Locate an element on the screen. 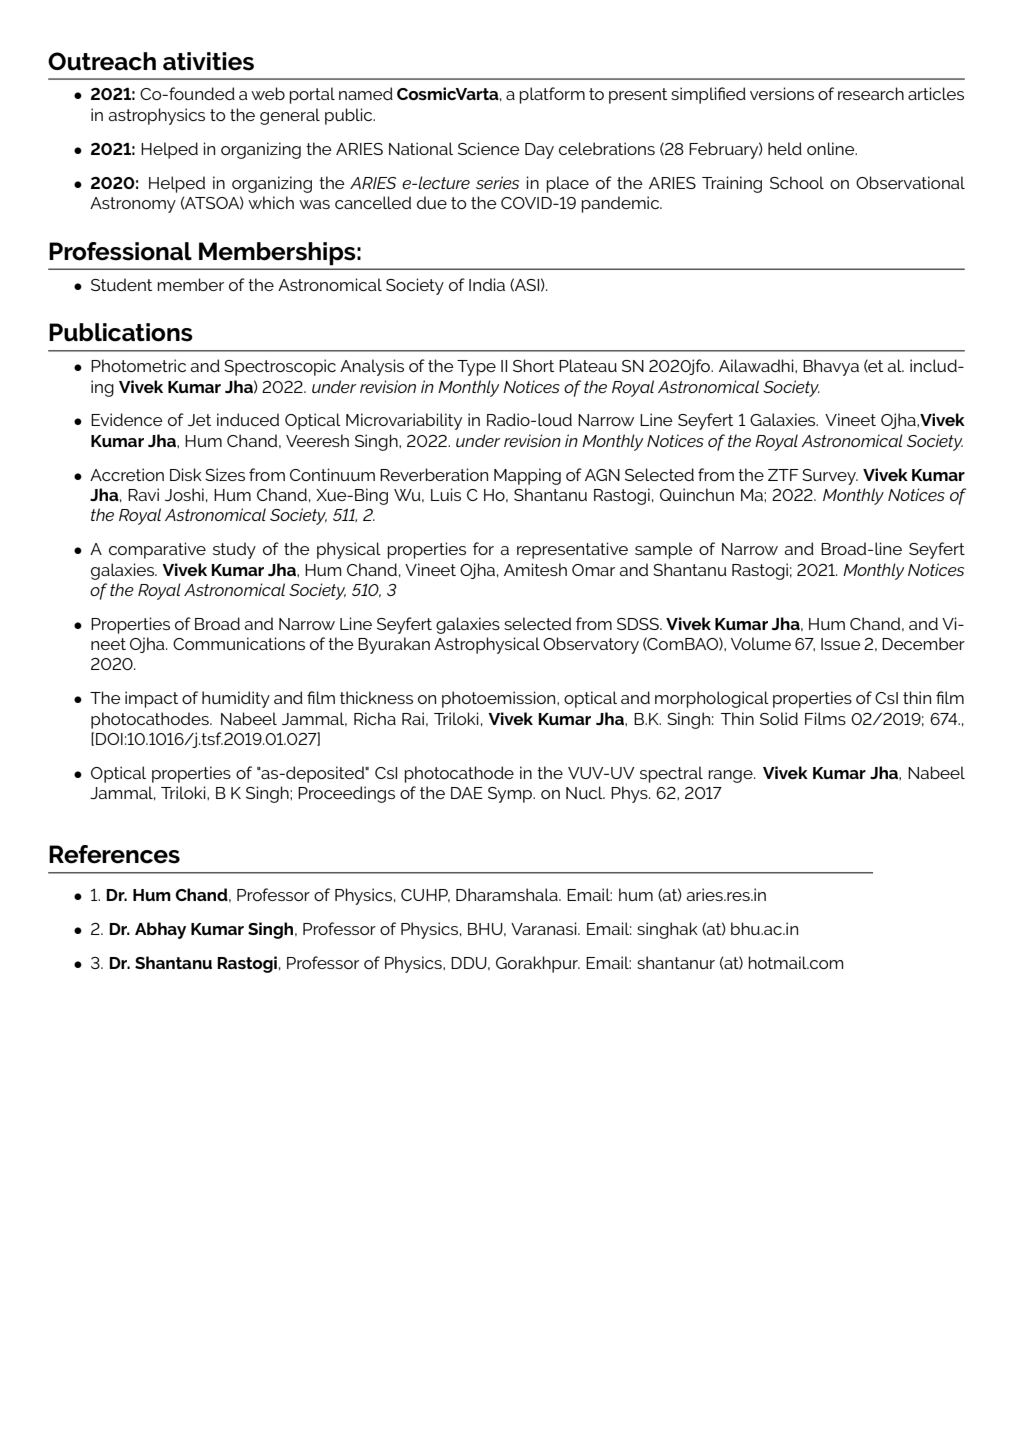 The image size is (1013, 1432). research is located at coordinates (871, 93).
